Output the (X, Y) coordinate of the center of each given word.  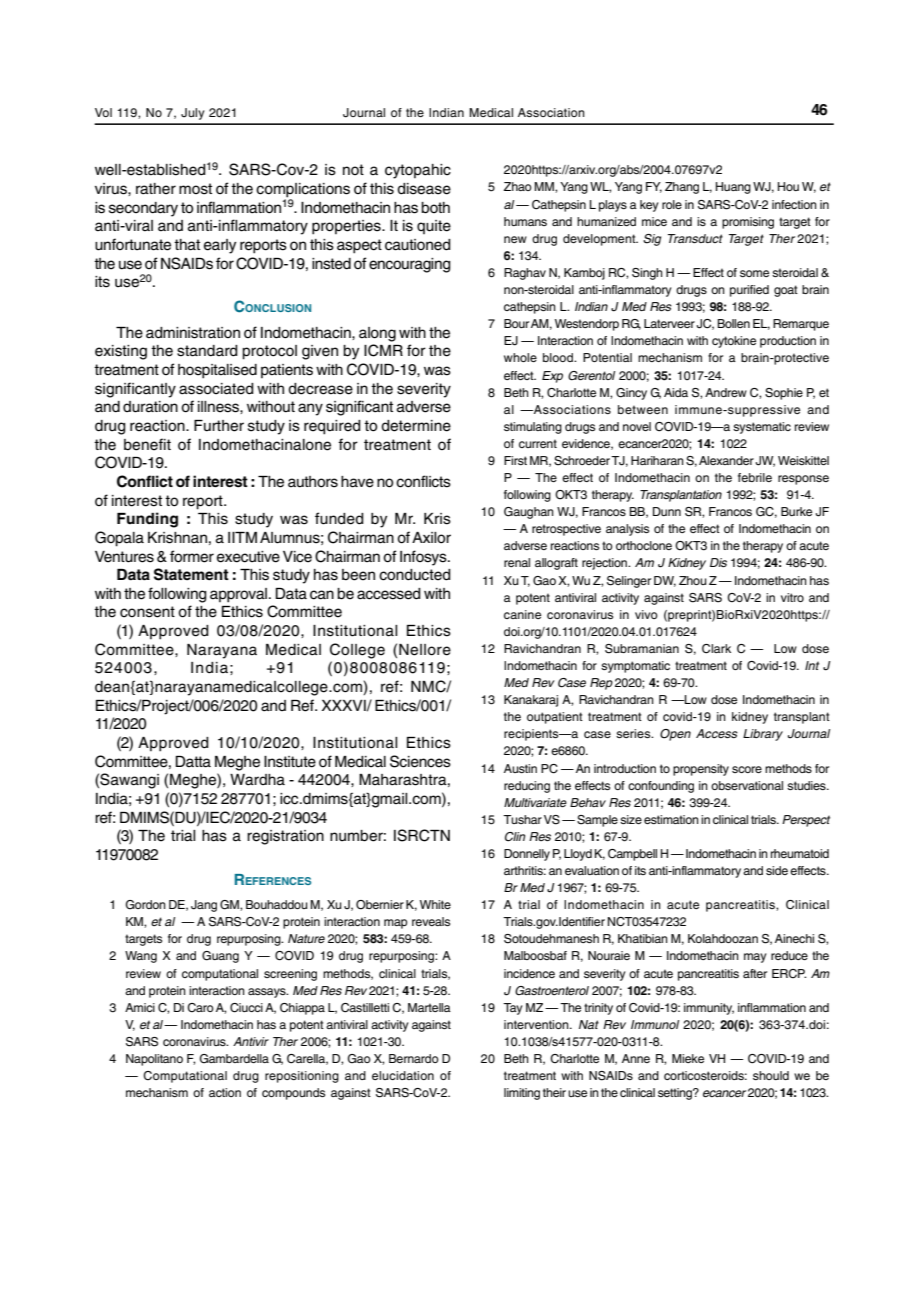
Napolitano (154, 1060)
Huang (733, 188)
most (195, 189)
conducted (415, 575)
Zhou (693, 580)
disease (424, 189)
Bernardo (414, 1058)
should (771, 1075)
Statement (191, 574)
